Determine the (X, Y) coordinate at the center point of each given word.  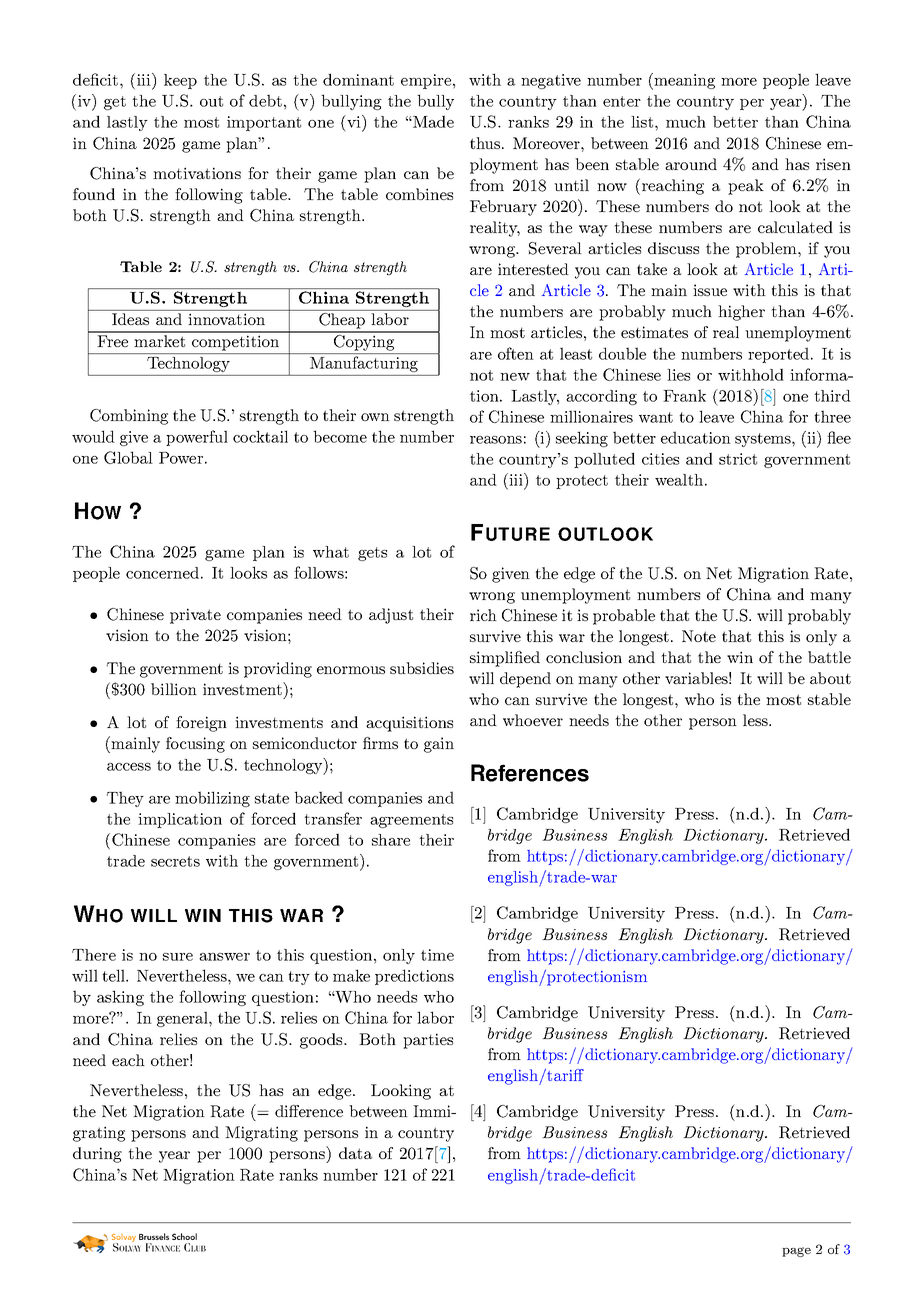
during (97, 1155)
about (830, 678)
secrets (175, 861)
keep (180, 81)
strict (738, 459)
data (355, 1153)
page (796, 1252)
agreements (411, 821)
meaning (683, 81)
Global (128, 457)
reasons (496, 440)
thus (486, 143)
